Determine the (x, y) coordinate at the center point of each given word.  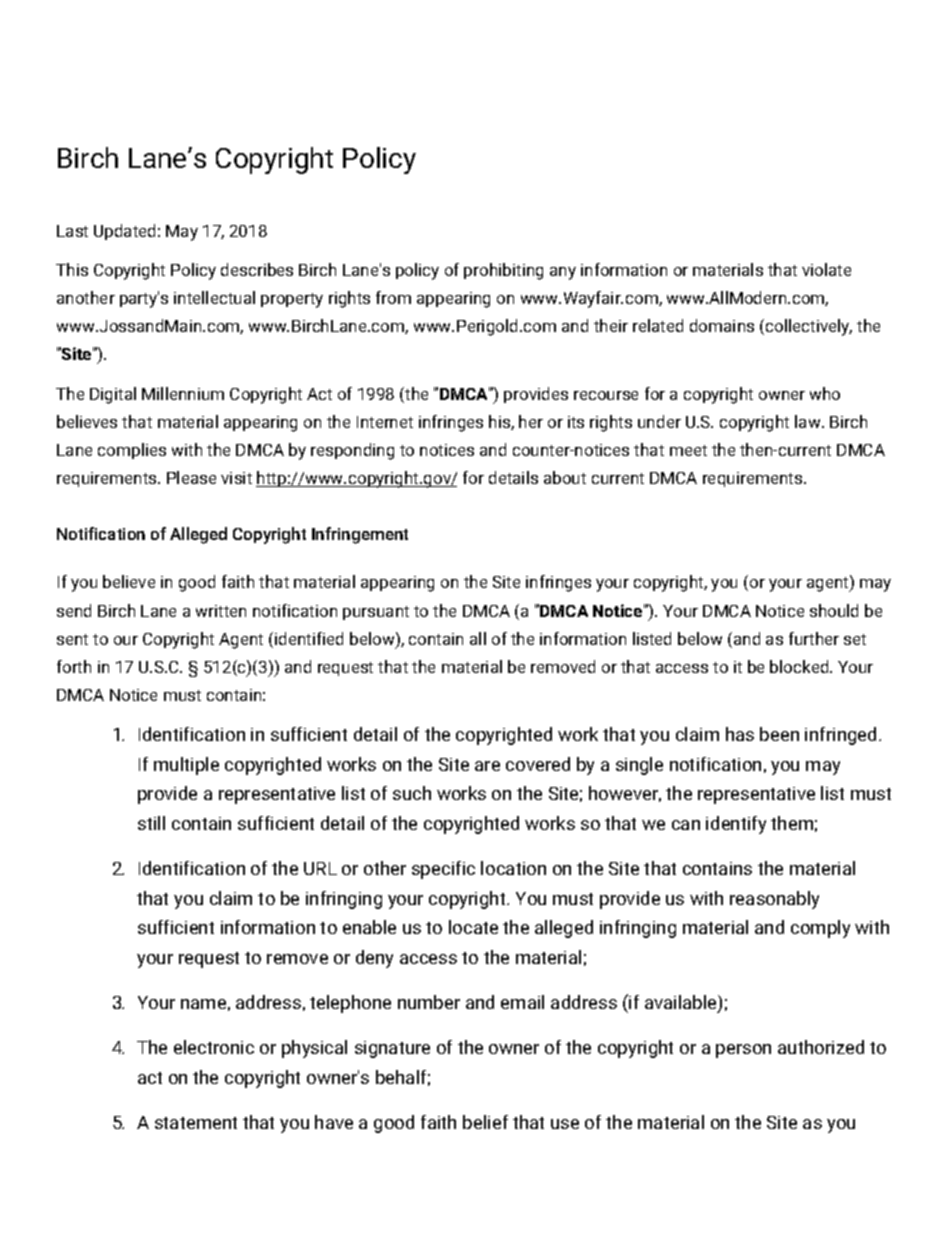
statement (196, 1123)
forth (74, 666)
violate (826, 269)
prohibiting (503, 271)
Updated (124, 232)
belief (485, 1122)
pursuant (376, 613)
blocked (800, 666)
